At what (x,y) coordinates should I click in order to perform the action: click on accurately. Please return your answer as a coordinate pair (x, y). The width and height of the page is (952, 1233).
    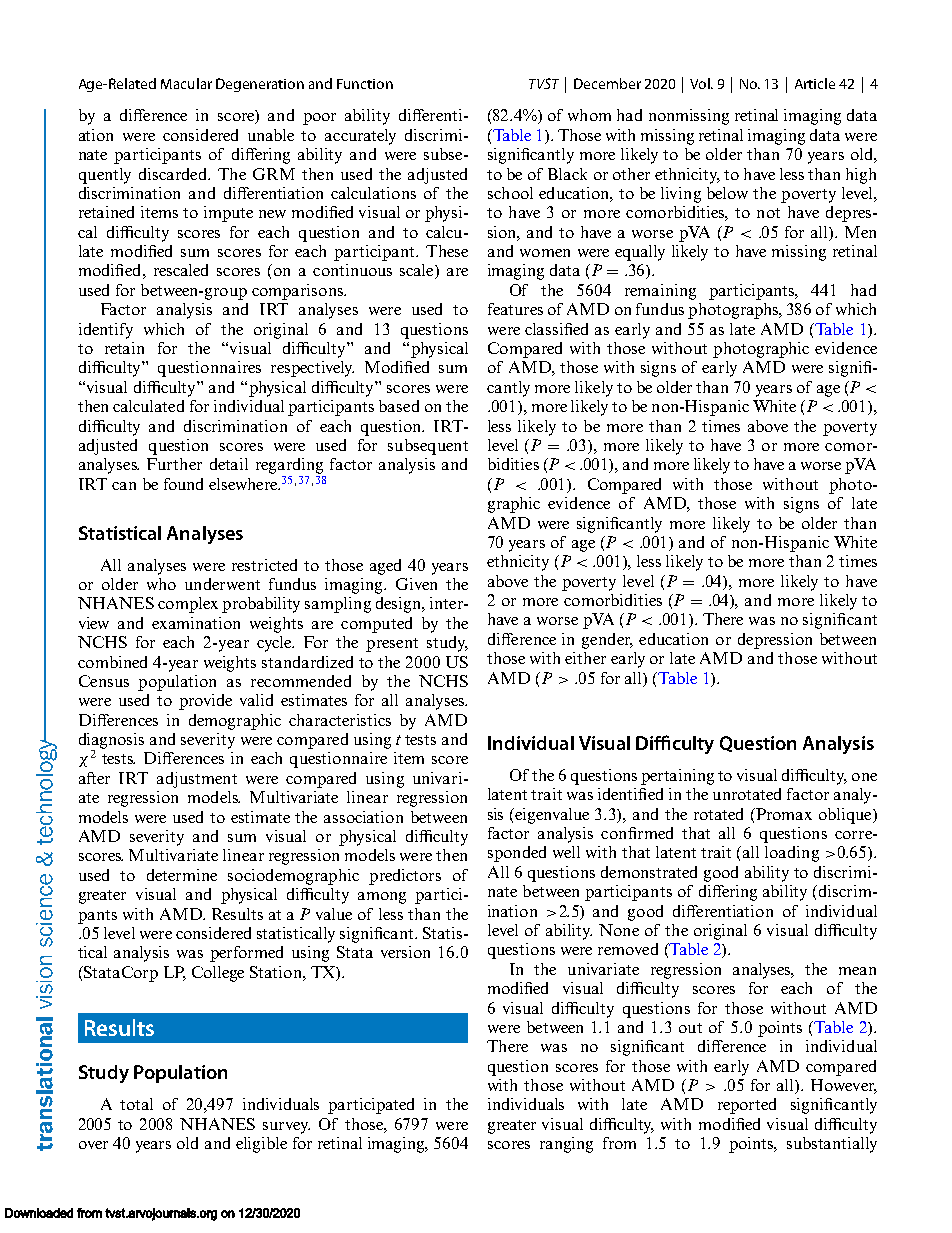
    Looking at the image, I should click on (360, 137).
